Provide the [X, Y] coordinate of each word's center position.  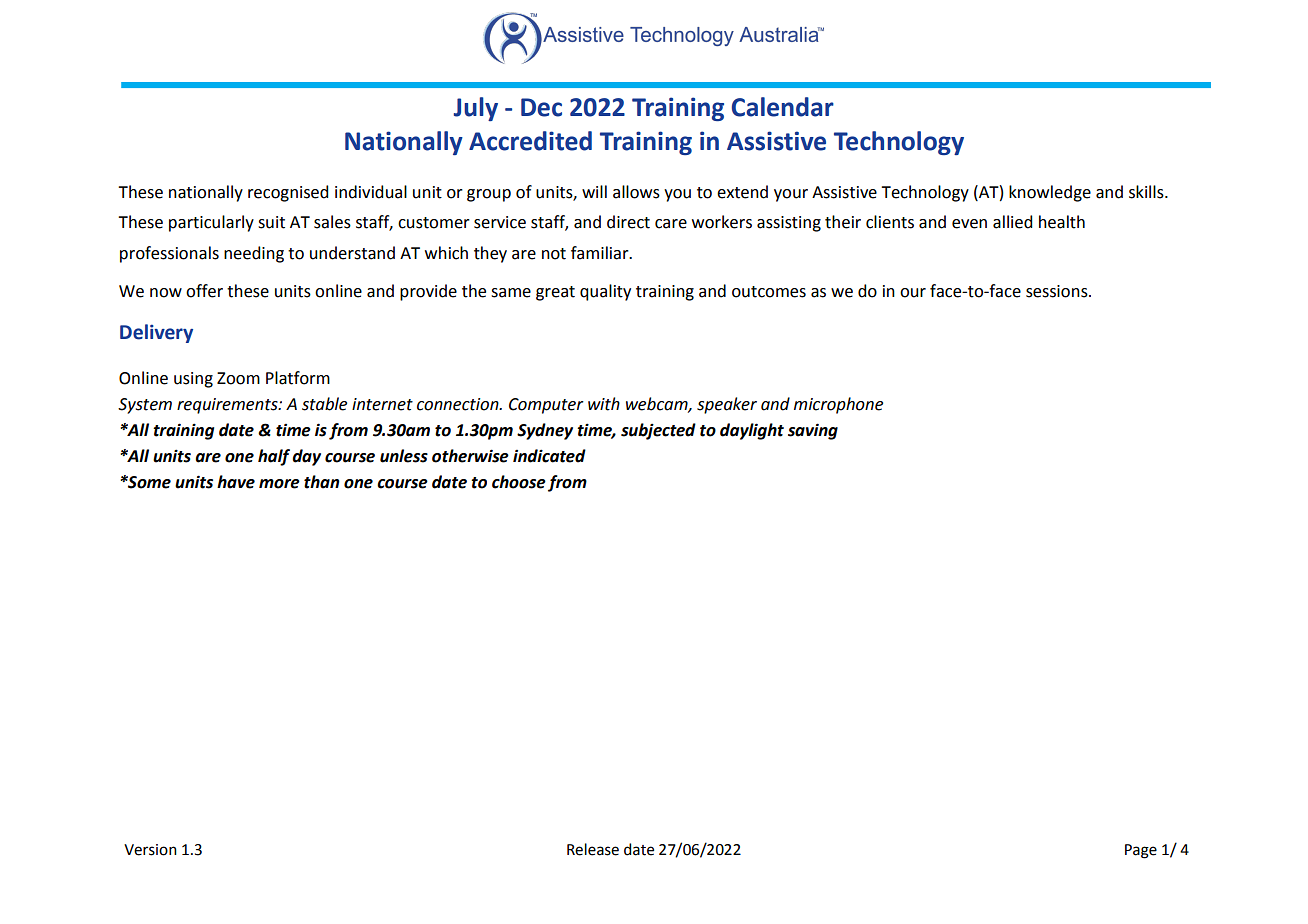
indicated [549, 456]
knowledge [1050, 193]
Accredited [530, 141]
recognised [288, 193]
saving [813, 431]
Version [150, 850]
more [279, 484]
